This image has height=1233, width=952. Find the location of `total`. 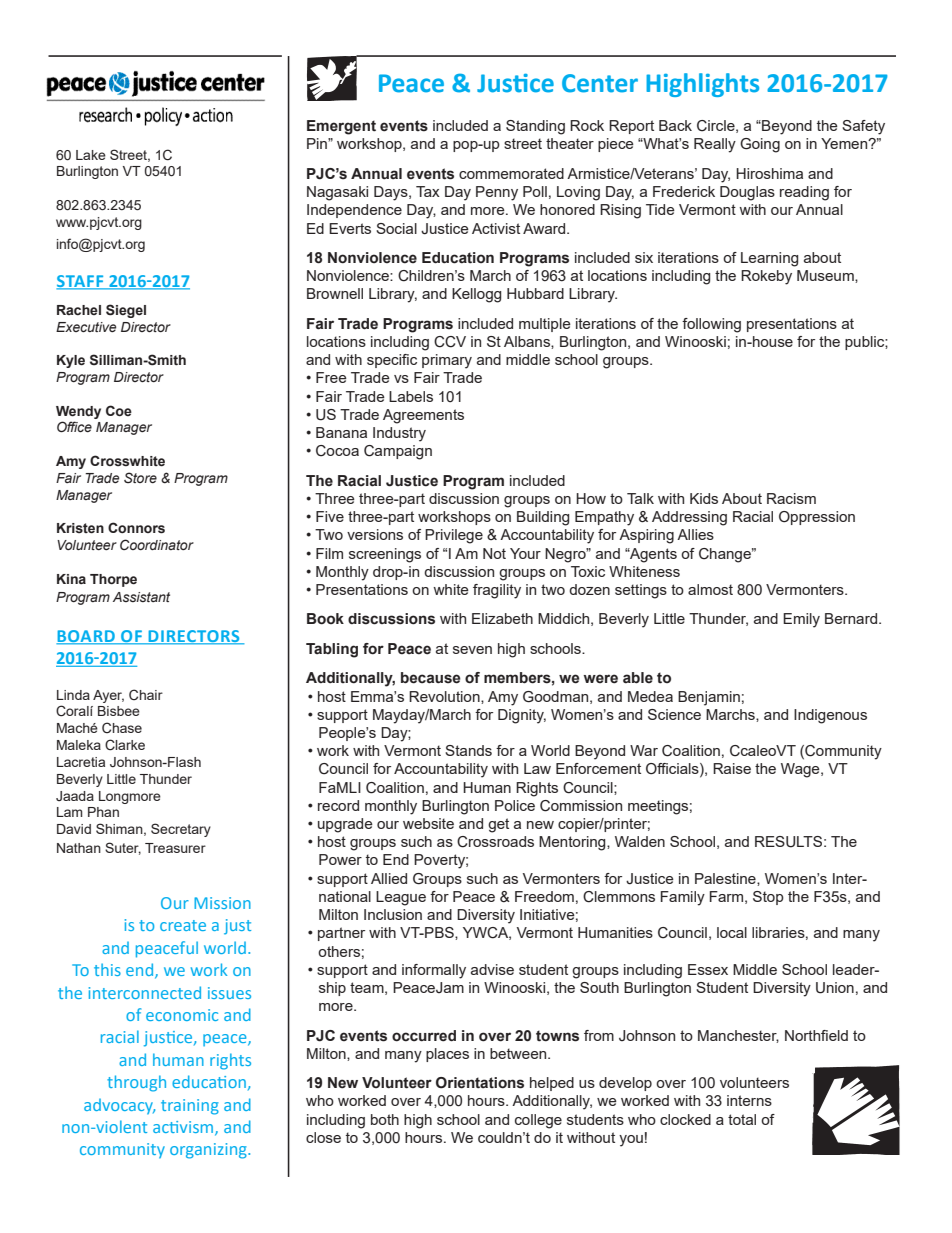

total is located at coordinates (742, 1119).
